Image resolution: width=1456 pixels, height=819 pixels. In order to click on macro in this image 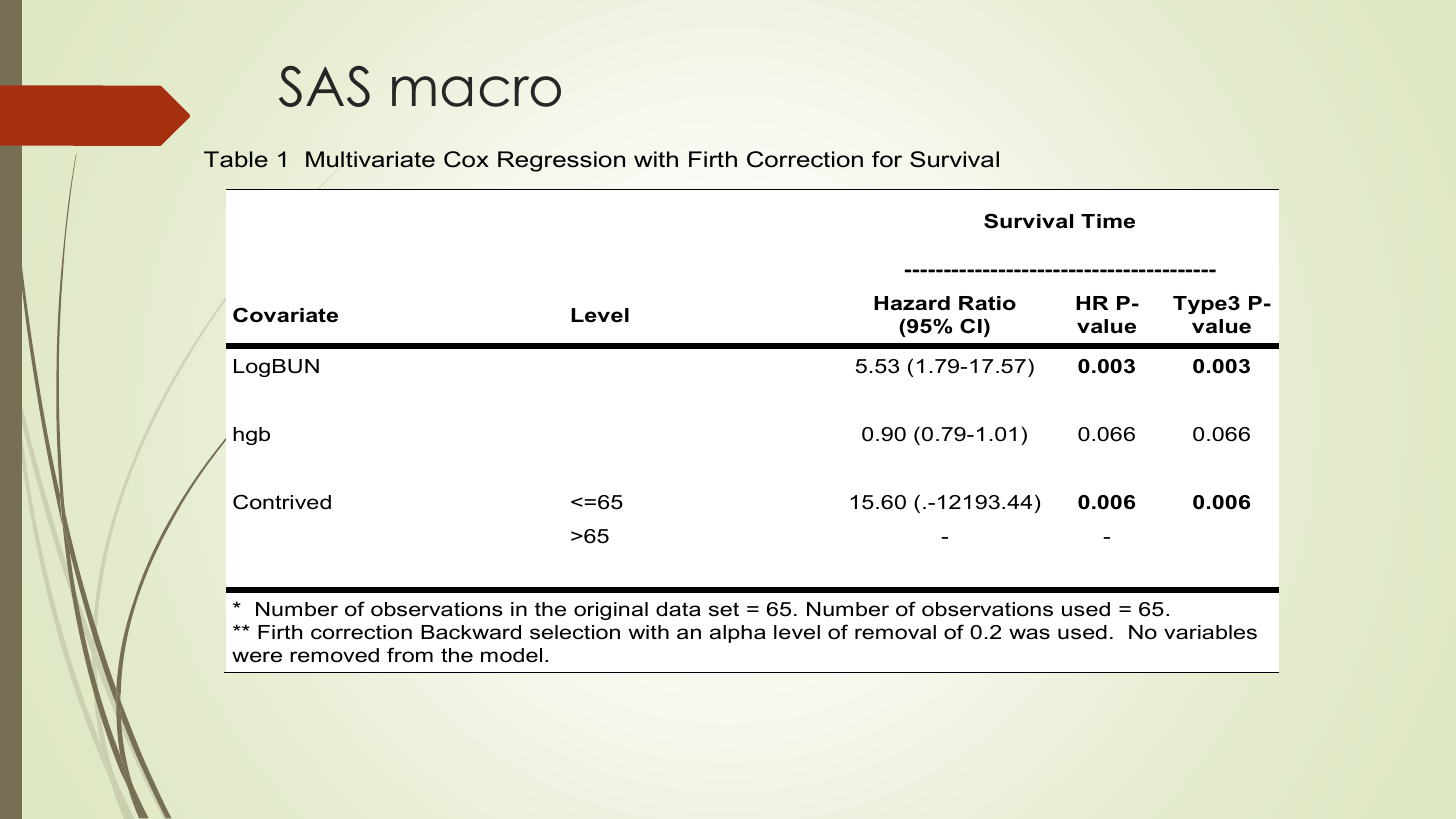, I will do `click(476, 91)`.
